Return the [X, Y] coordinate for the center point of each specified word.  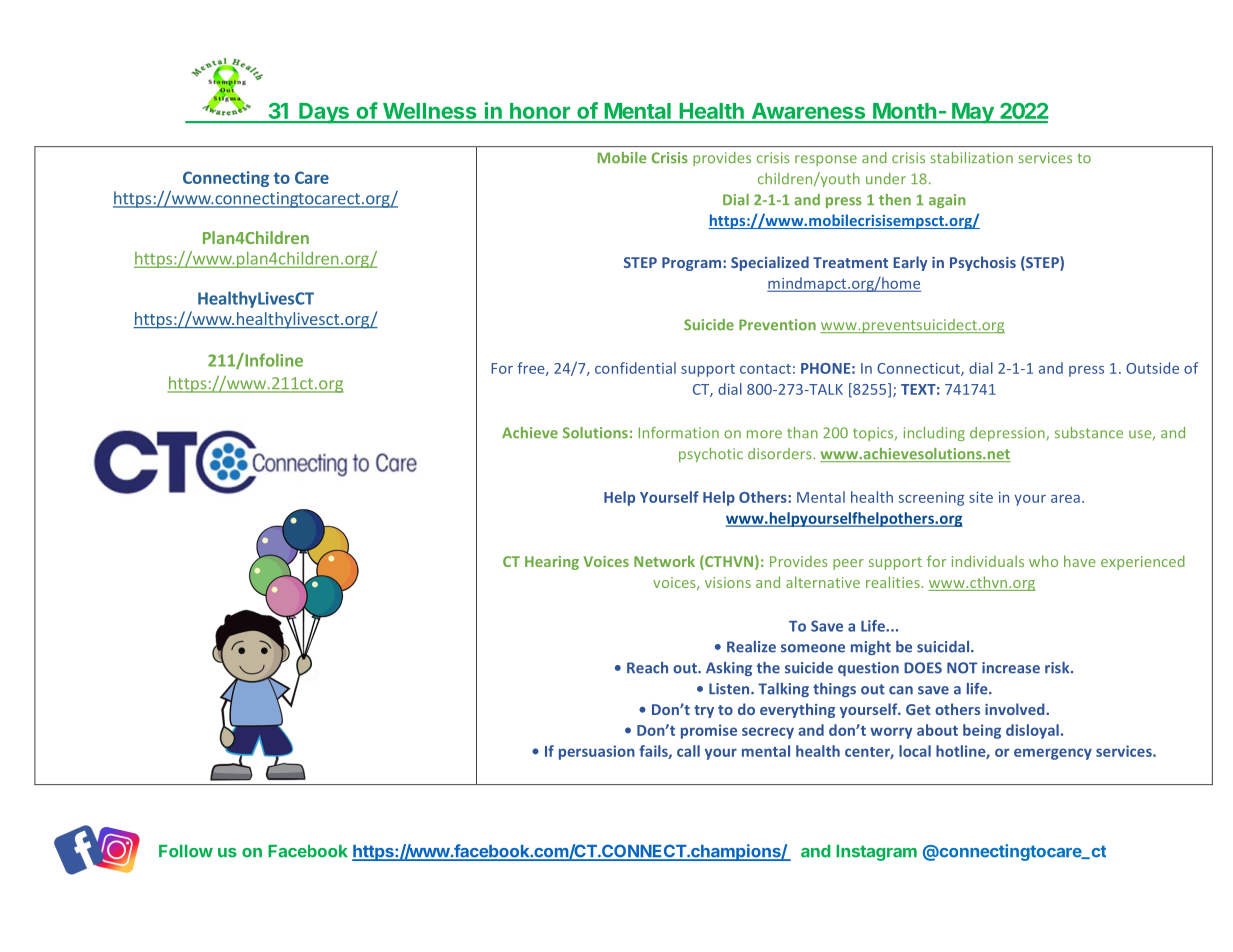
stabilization [971, 158]
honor [540, 112]
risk [1058, 668]
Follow [186, 851]
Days [324, 113]
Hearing [552, 563]
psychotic [711, 455]
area [1065, 499]
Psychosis [983, 263]
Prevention [777, 325]
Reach [647, 668]
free [532, 369]
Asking [729, 669]
